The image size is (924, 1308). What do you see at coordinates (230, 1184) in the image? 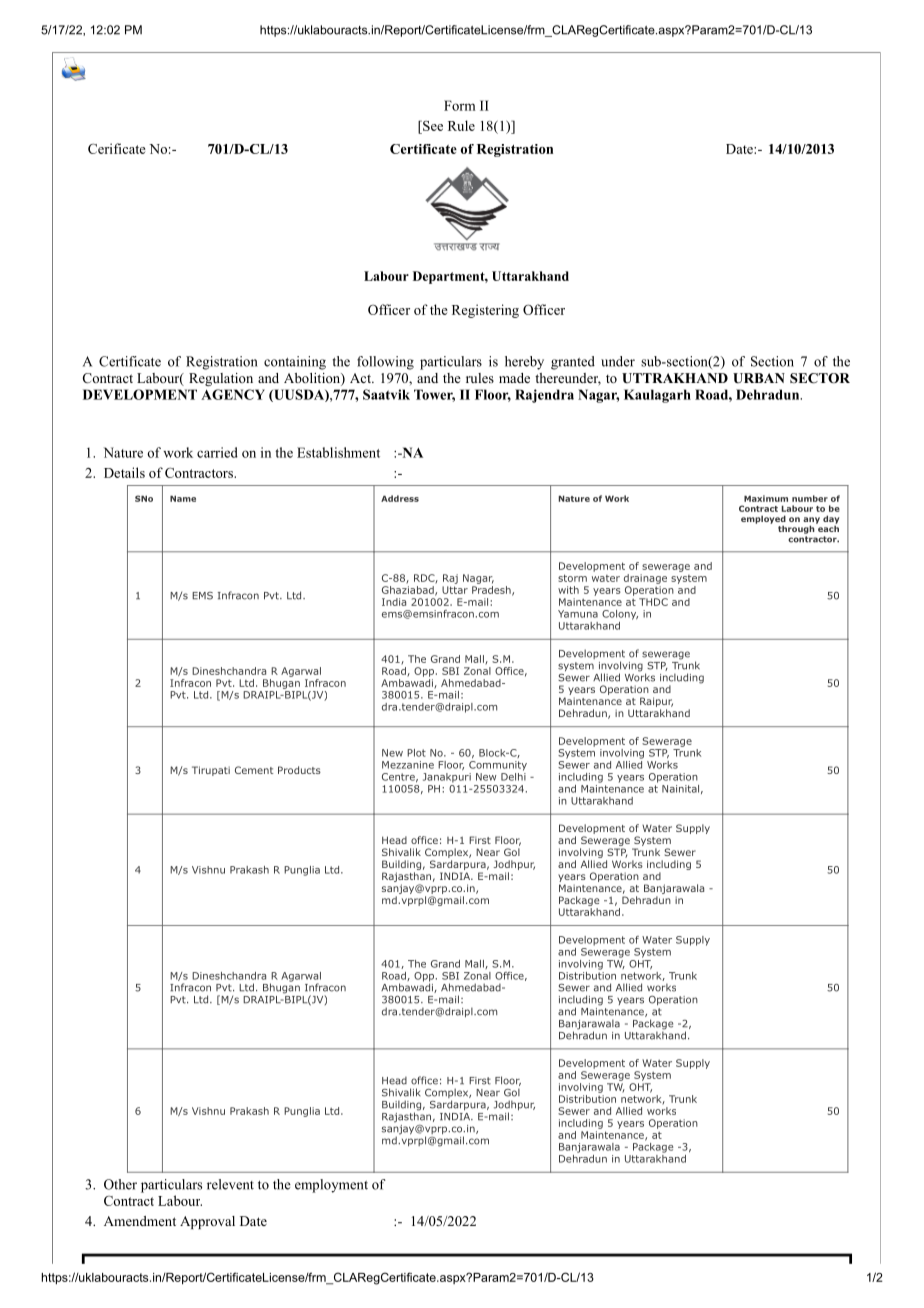
I see `relevent` at bounding box center [230, 1184].
